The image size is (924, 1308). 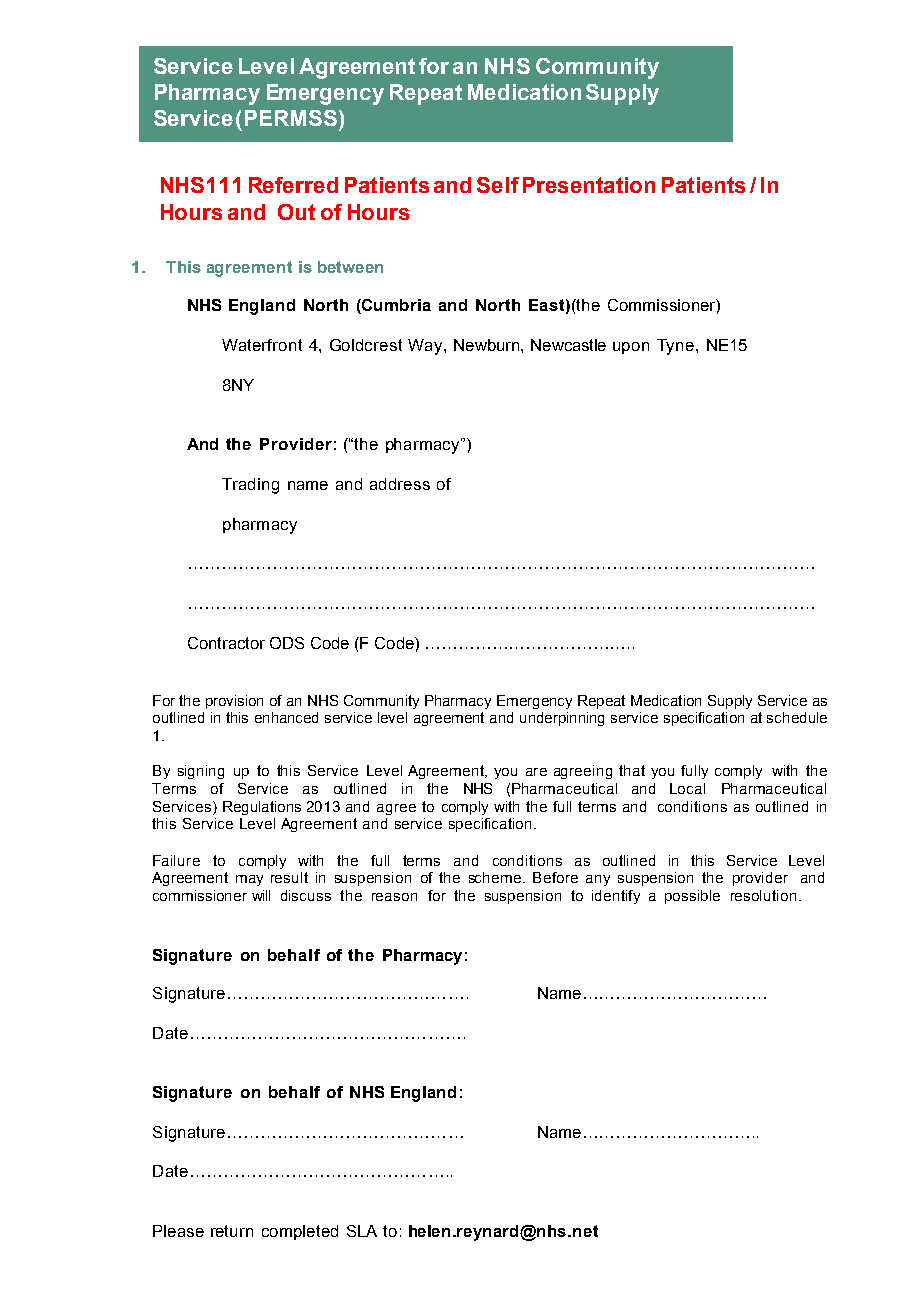 What do you see at coordinates (797, 717) in the page?
I see `schedule` at bounding box center [797, 717].
